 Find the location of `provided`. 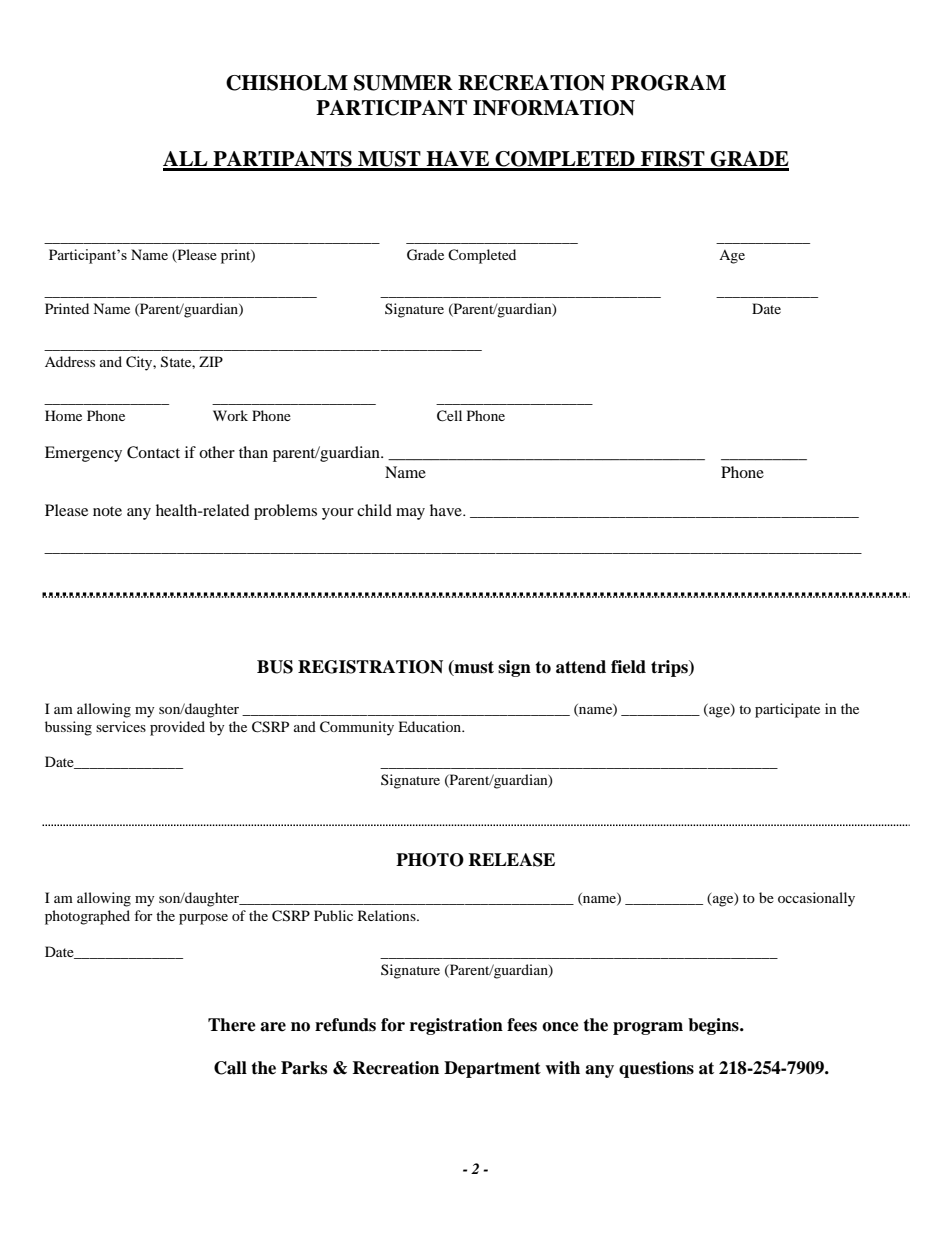

provided is located at coordinates (177, 728).
